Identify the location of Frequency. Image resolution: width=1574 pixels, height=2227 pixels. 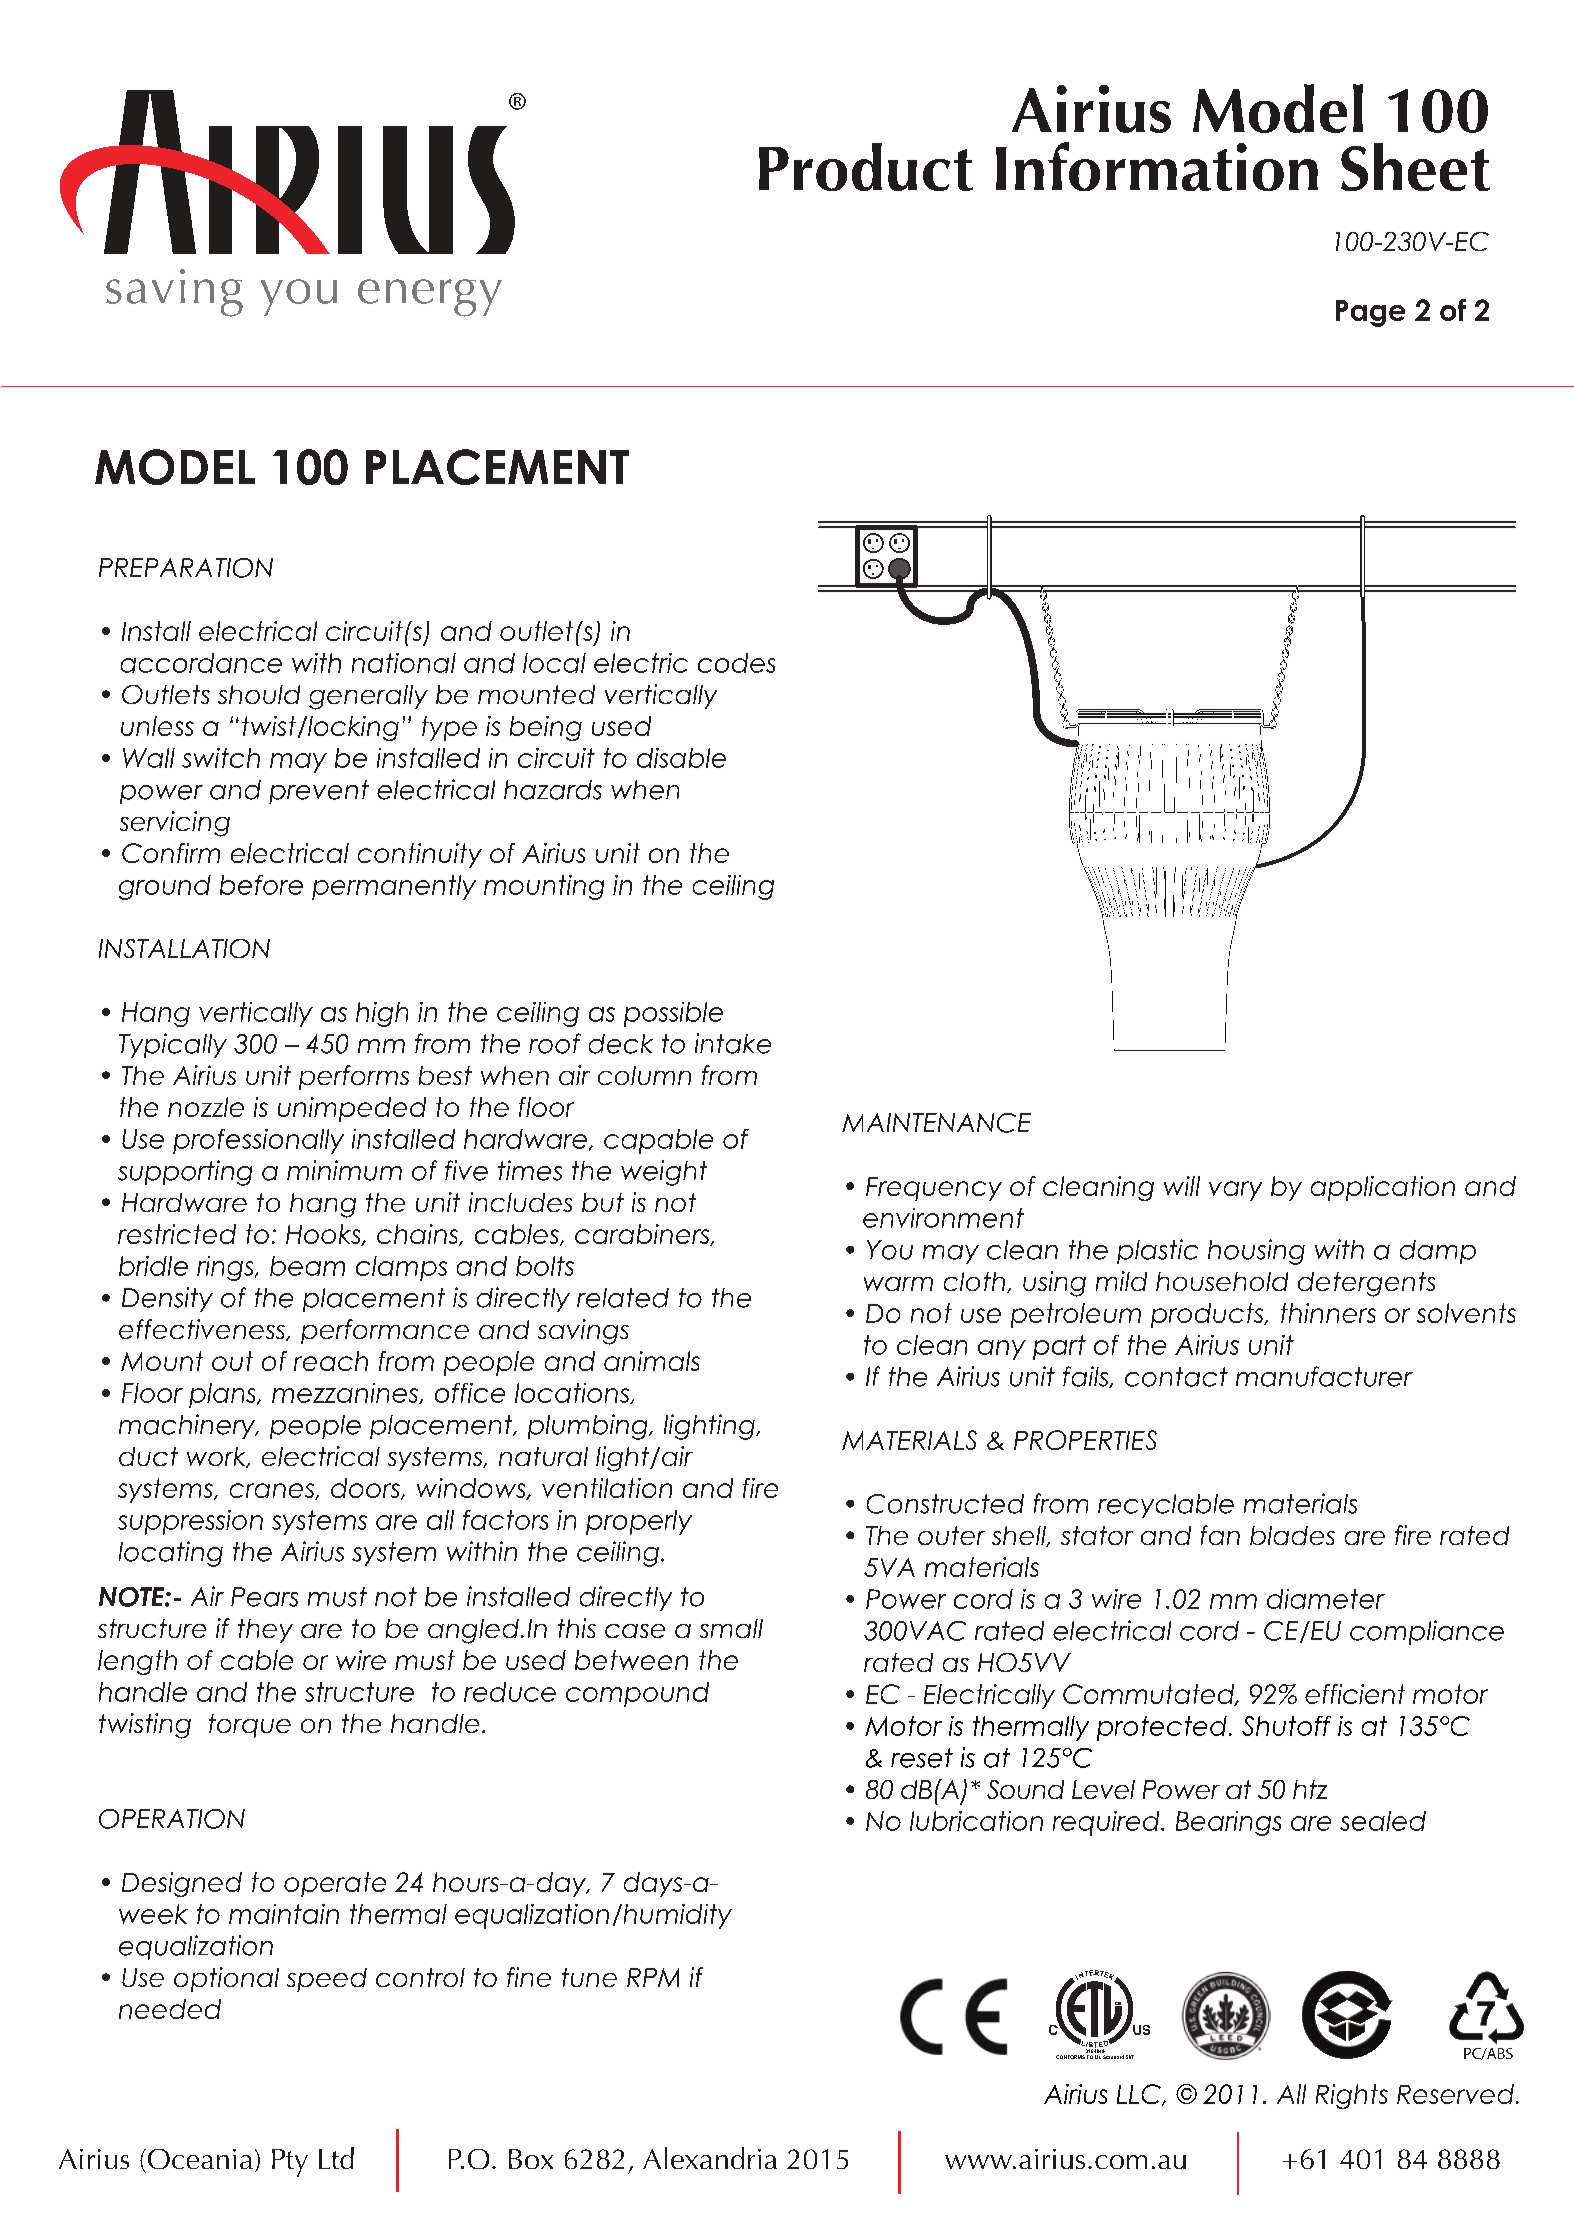
(934, 1189).
